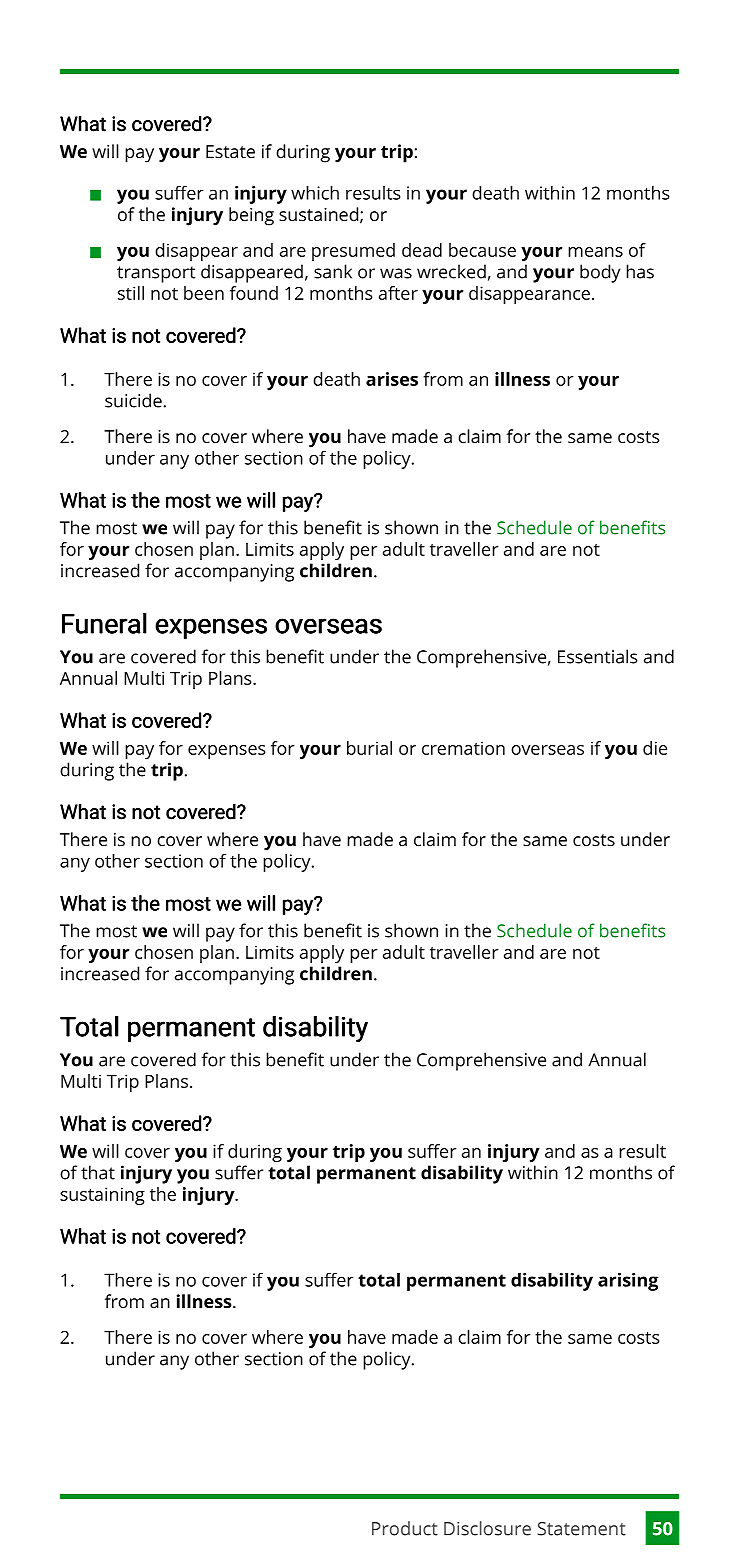 The width and height of the image is (739, 1568). What do you see at coordinates (628, 1282) in the image?
I see `arising` at bounding box center [628, 1282].
